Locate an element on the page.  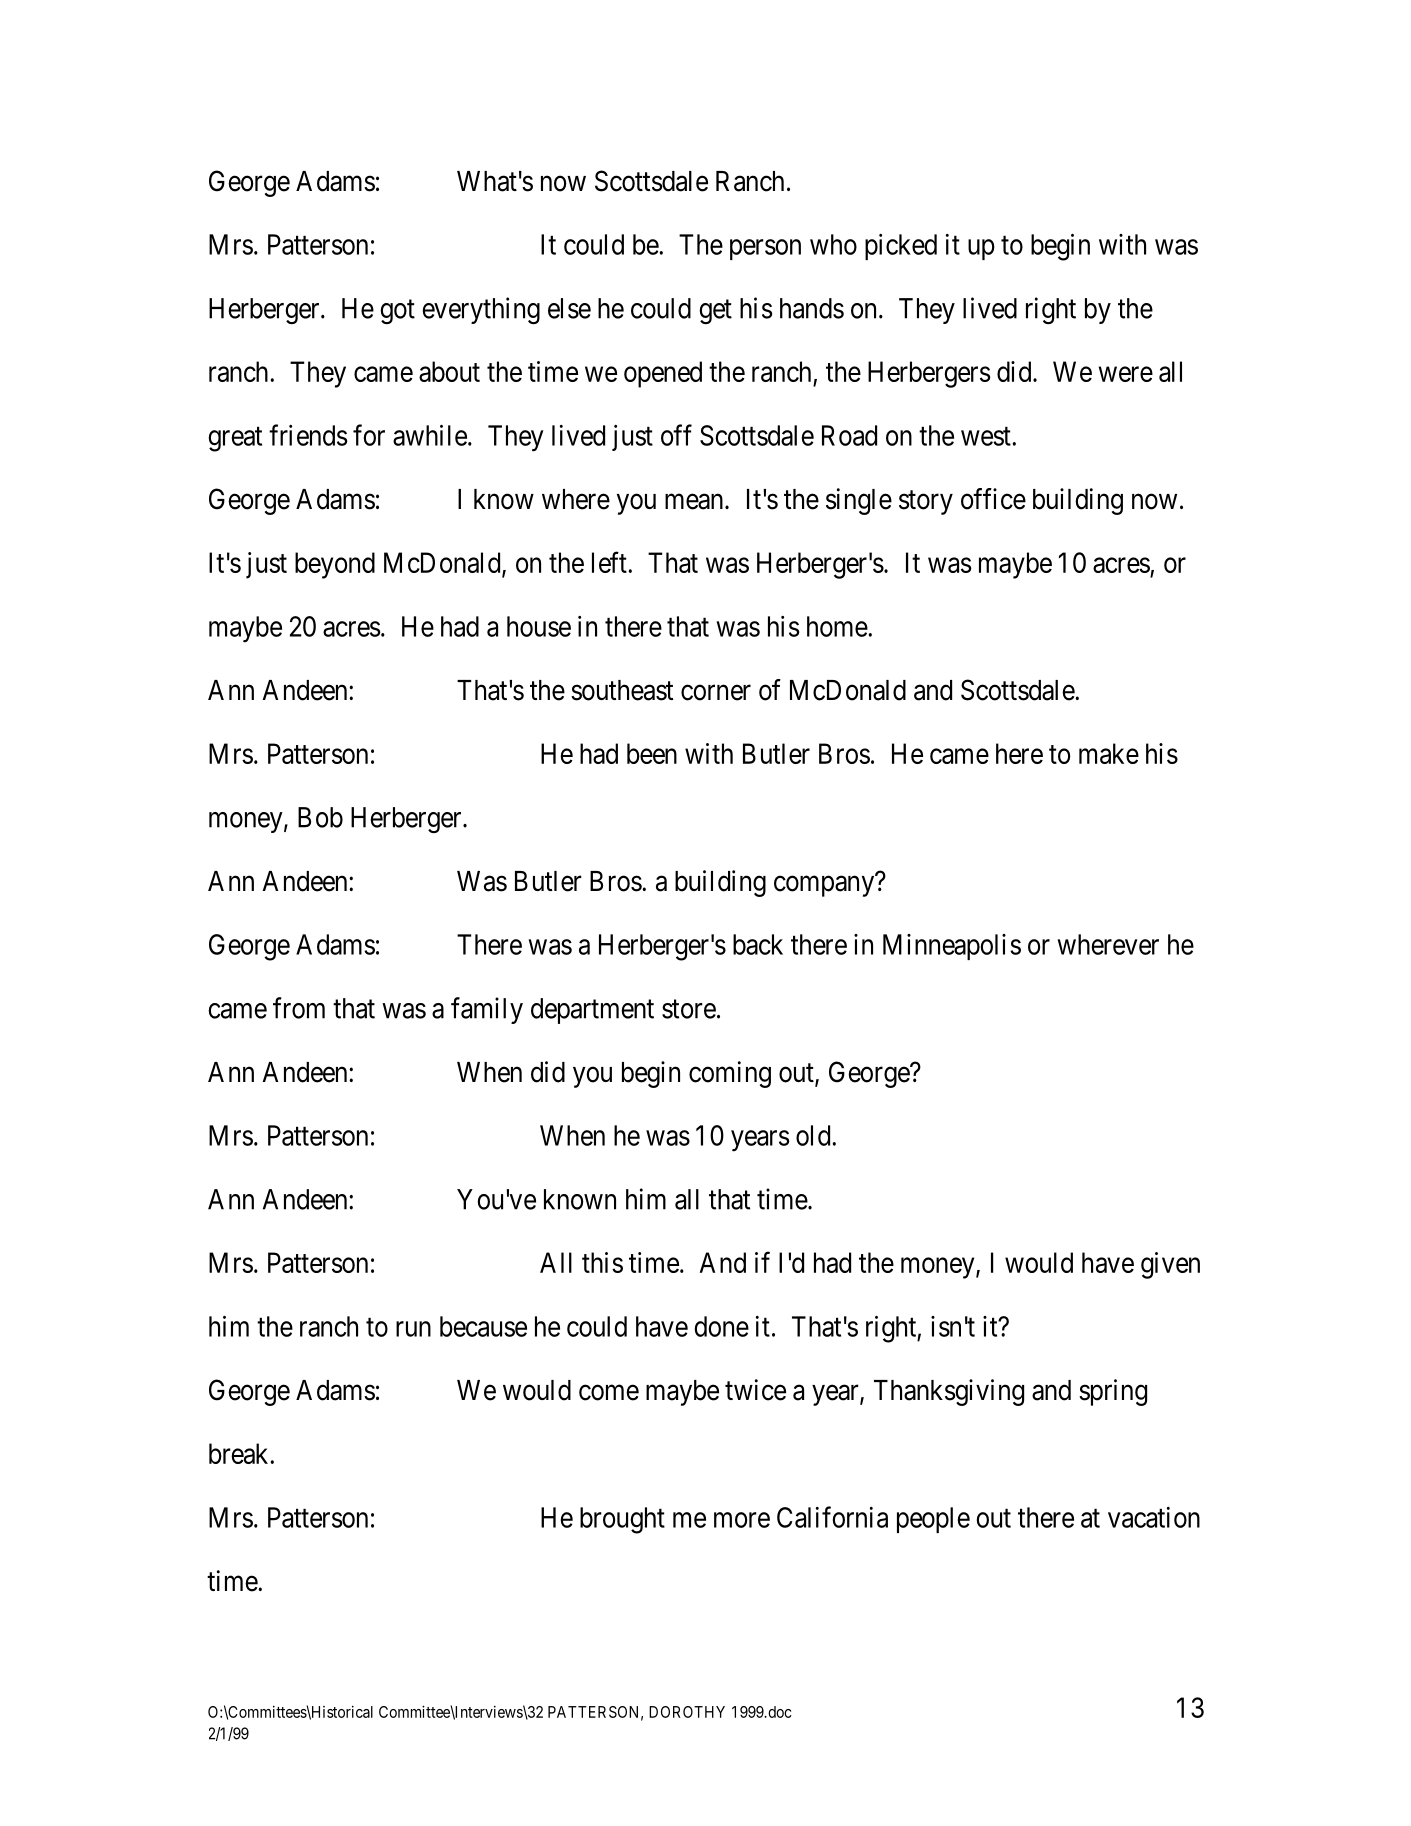
store is located at coordinates (689, 1009).
